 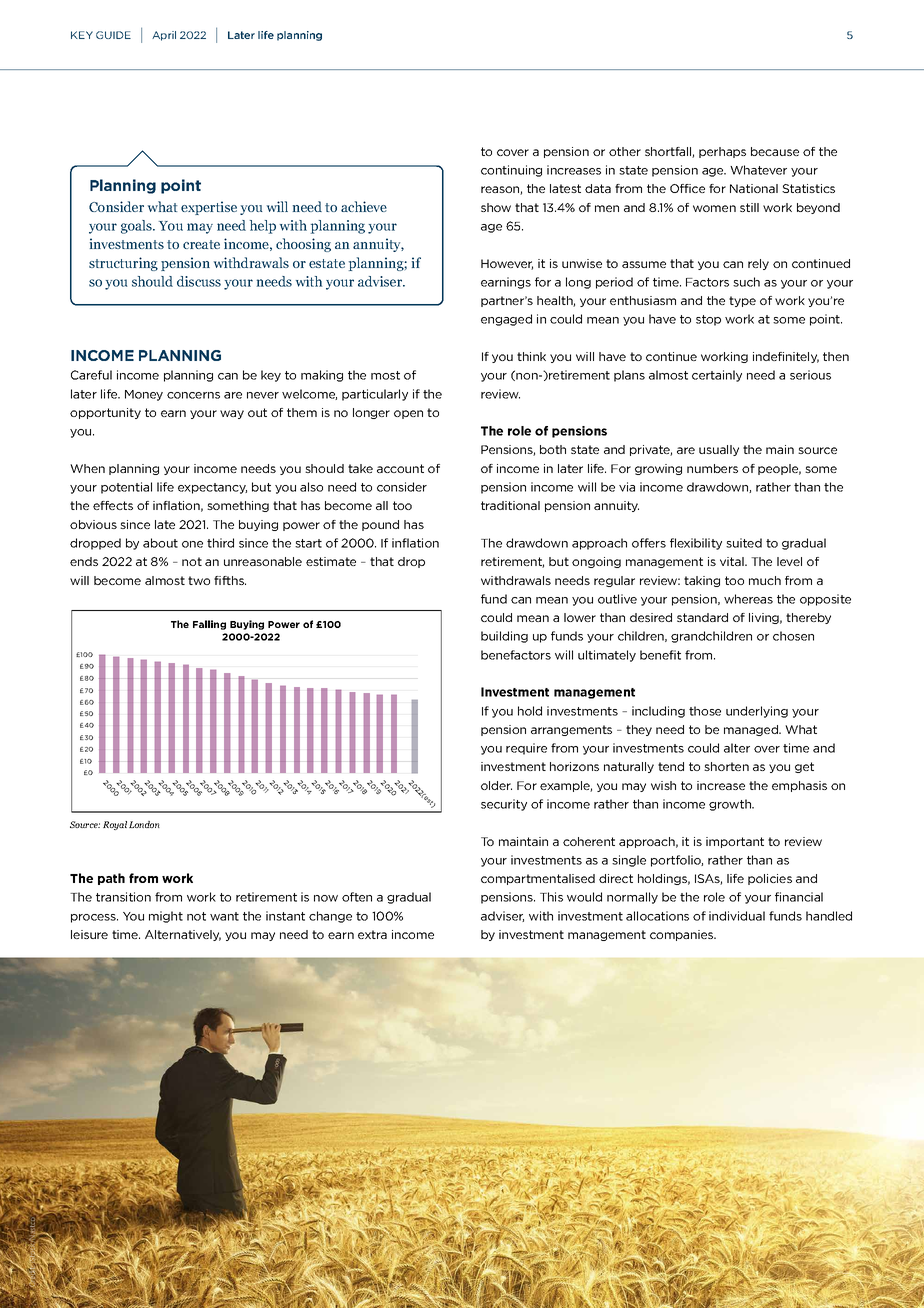 I want to click on April, so click(x=164, y=36).
